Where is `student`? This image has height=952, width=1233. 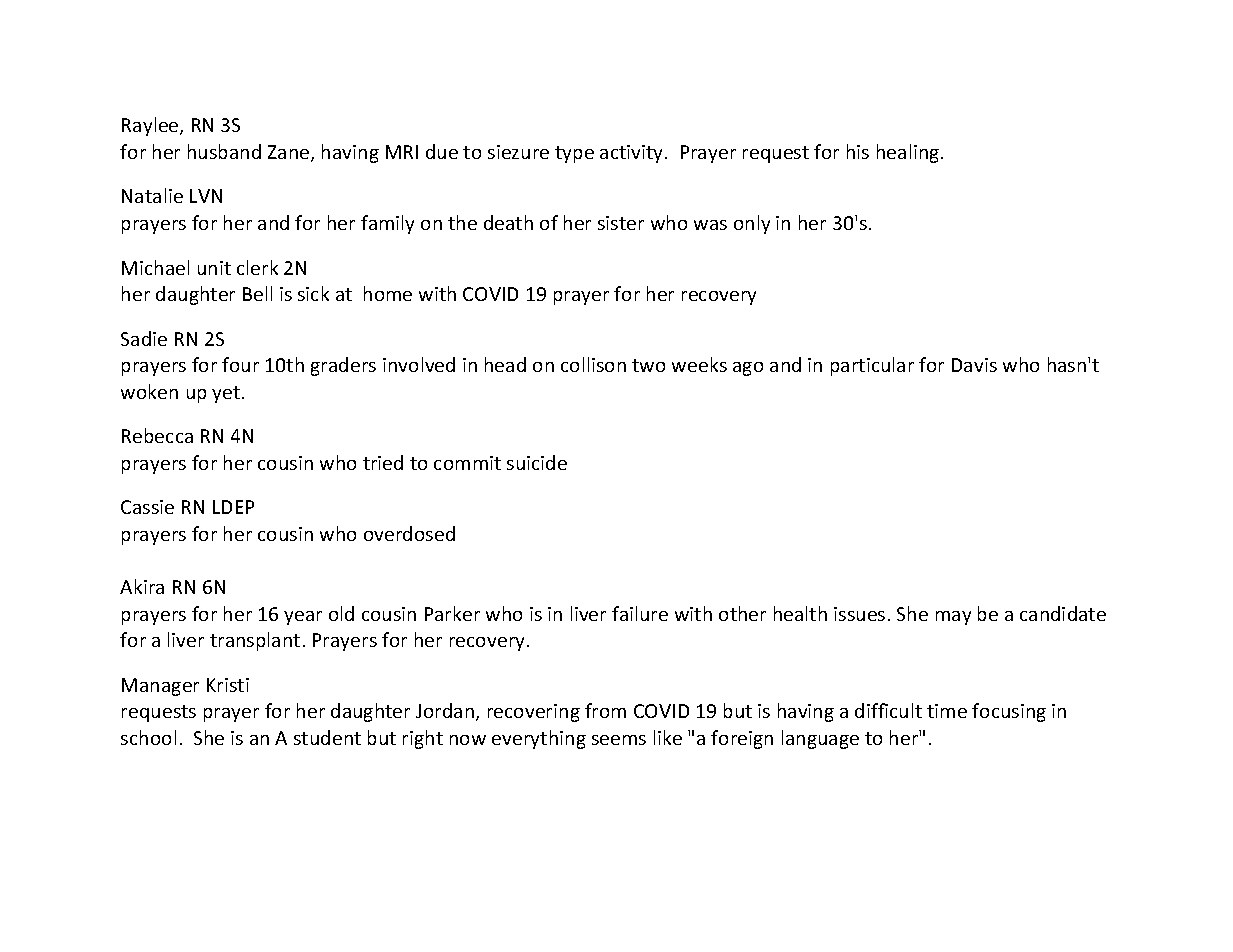
student is located at coordinates (327, 737).
